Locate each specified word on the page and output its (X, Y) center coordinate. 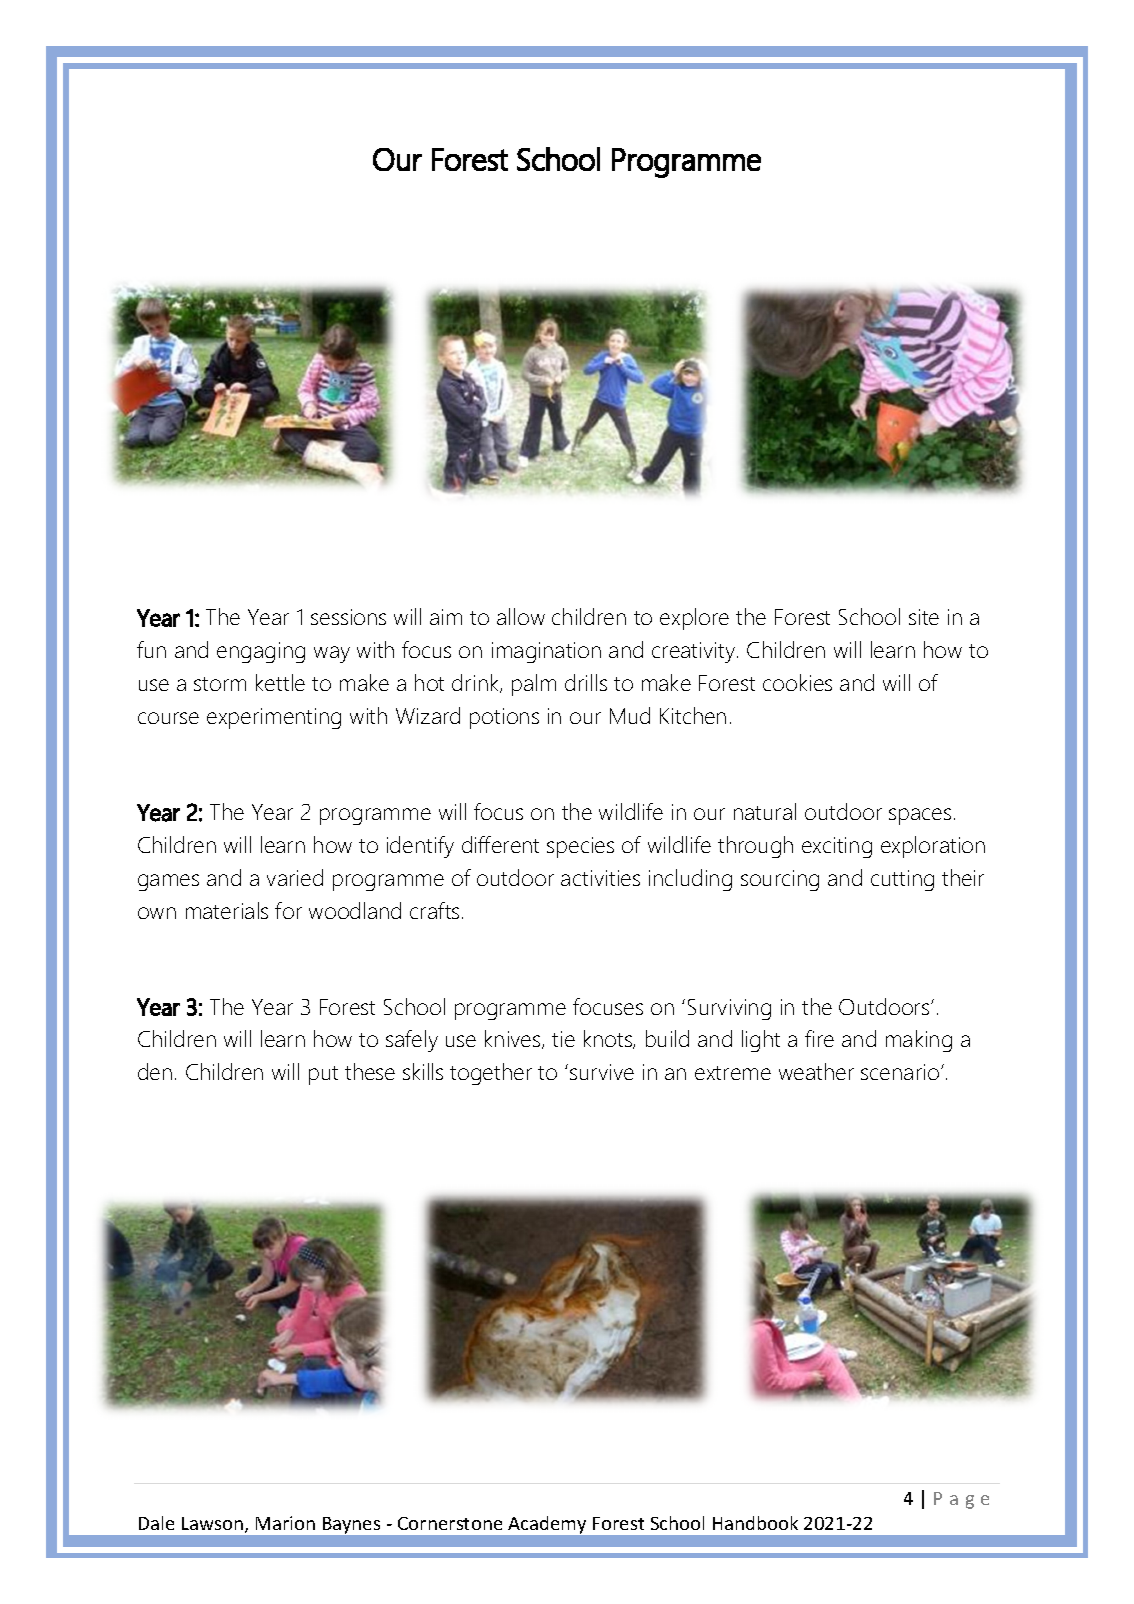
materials (227, 910)
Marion (285, 1523)
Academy (547, 1525)
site (924, 617)
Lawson (212, 1523)
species (580, 847)
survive (602, 1072)
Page (961, 1500)
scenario (901, 1072)
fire (819, 1038)
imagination (546, 652)
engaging (261, 652)
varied (295, 877)
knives (514, 1039)
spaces (920, 816)
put (323, 1075)
